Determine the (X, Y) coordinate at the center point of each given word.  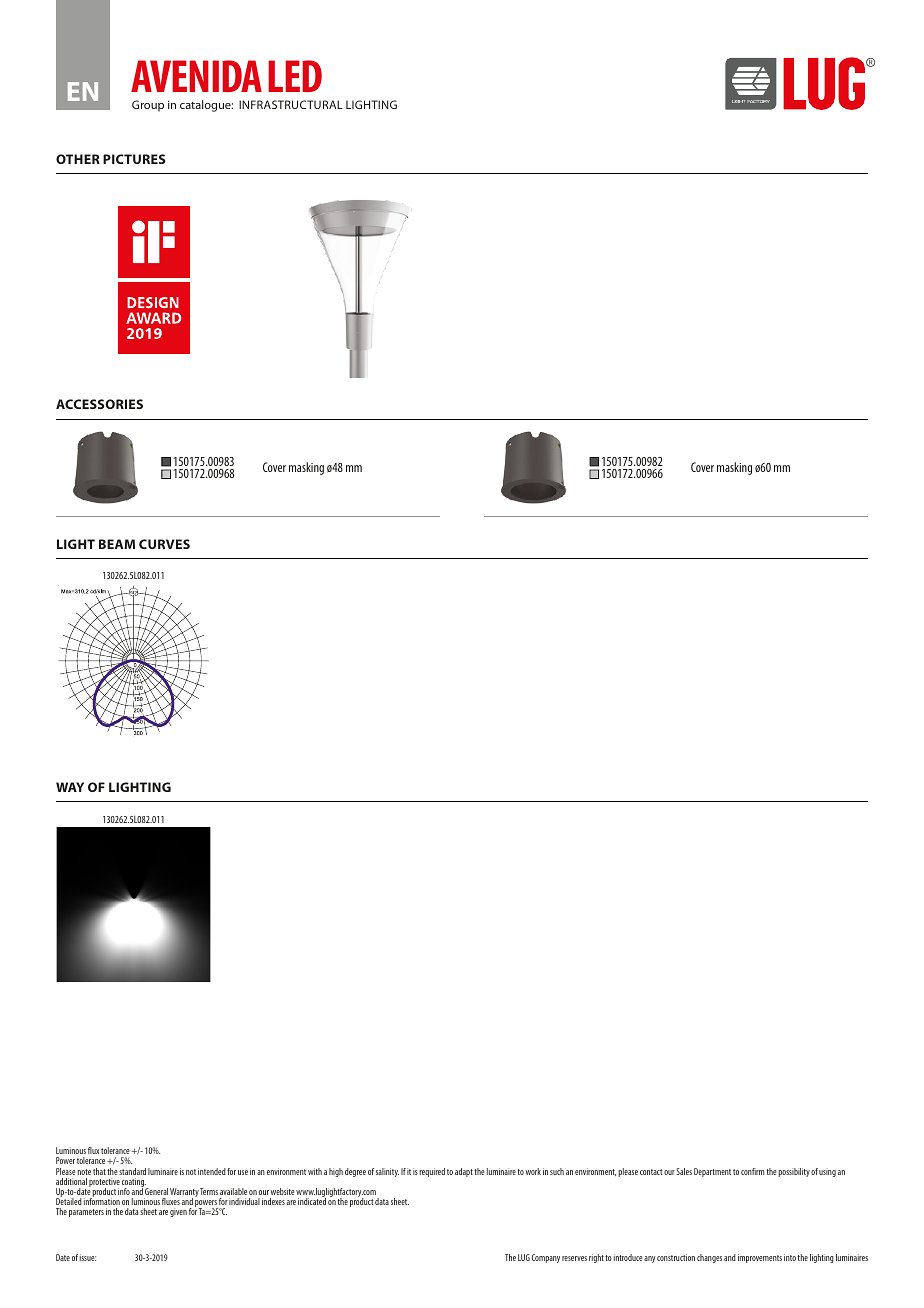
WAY (70, 787)
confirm (752, 1171)
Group (148, 106)
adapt (464, 1172)
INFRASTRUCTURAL (291, 104)
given (178, 1212)
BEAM (117, 544)
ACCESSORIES (99, 404)
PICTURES (134, 159)
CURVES (164, 544)
